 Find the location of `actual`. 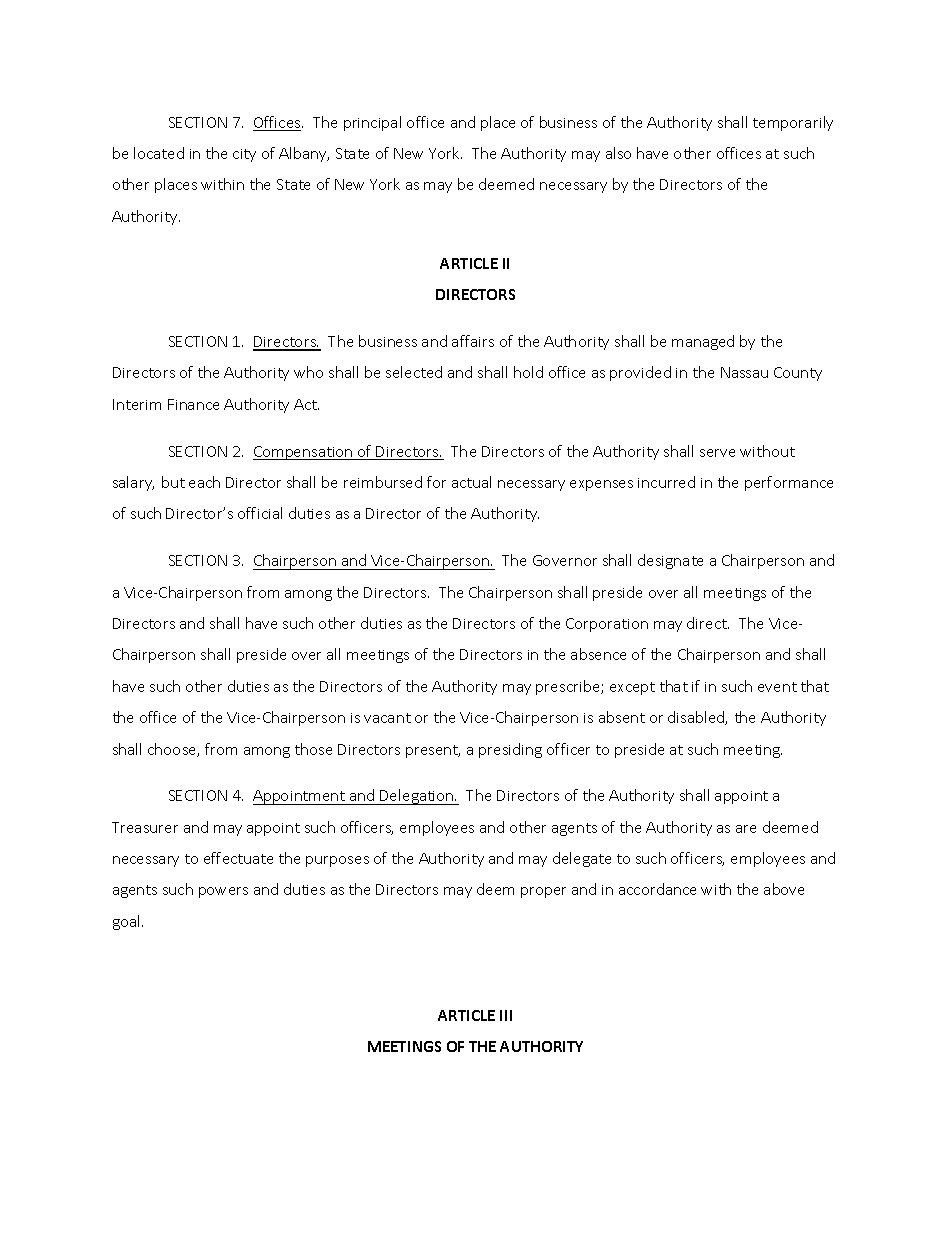

actual is located at coordinates (471, 482).
